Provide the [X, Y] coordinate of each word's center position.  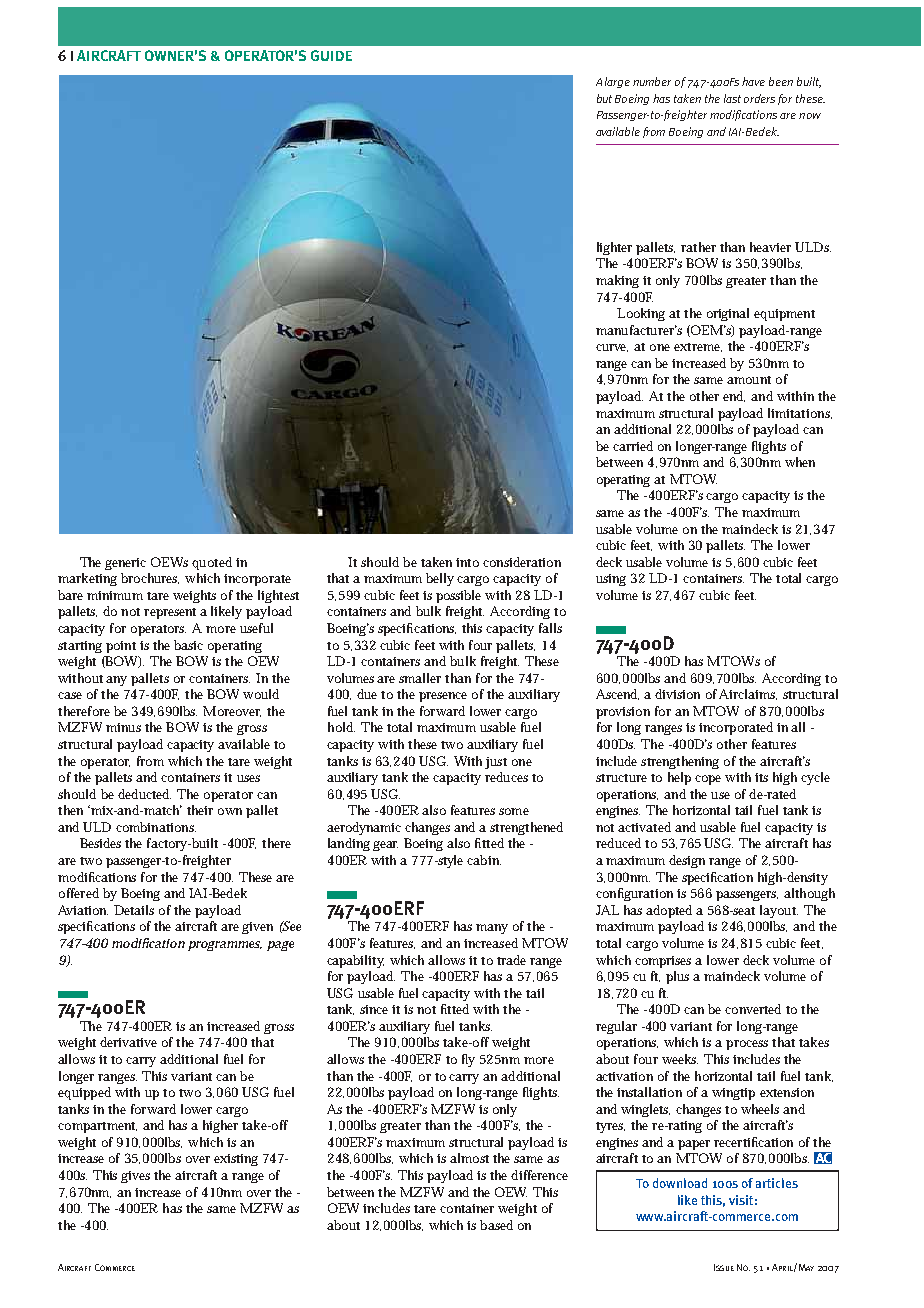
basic [188, 645]
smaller [420, 678]
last [732, 98]
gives [135, 1177]
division [677, 694]
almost [469, 1158]
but [604, 98]
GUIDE [331, 55]
